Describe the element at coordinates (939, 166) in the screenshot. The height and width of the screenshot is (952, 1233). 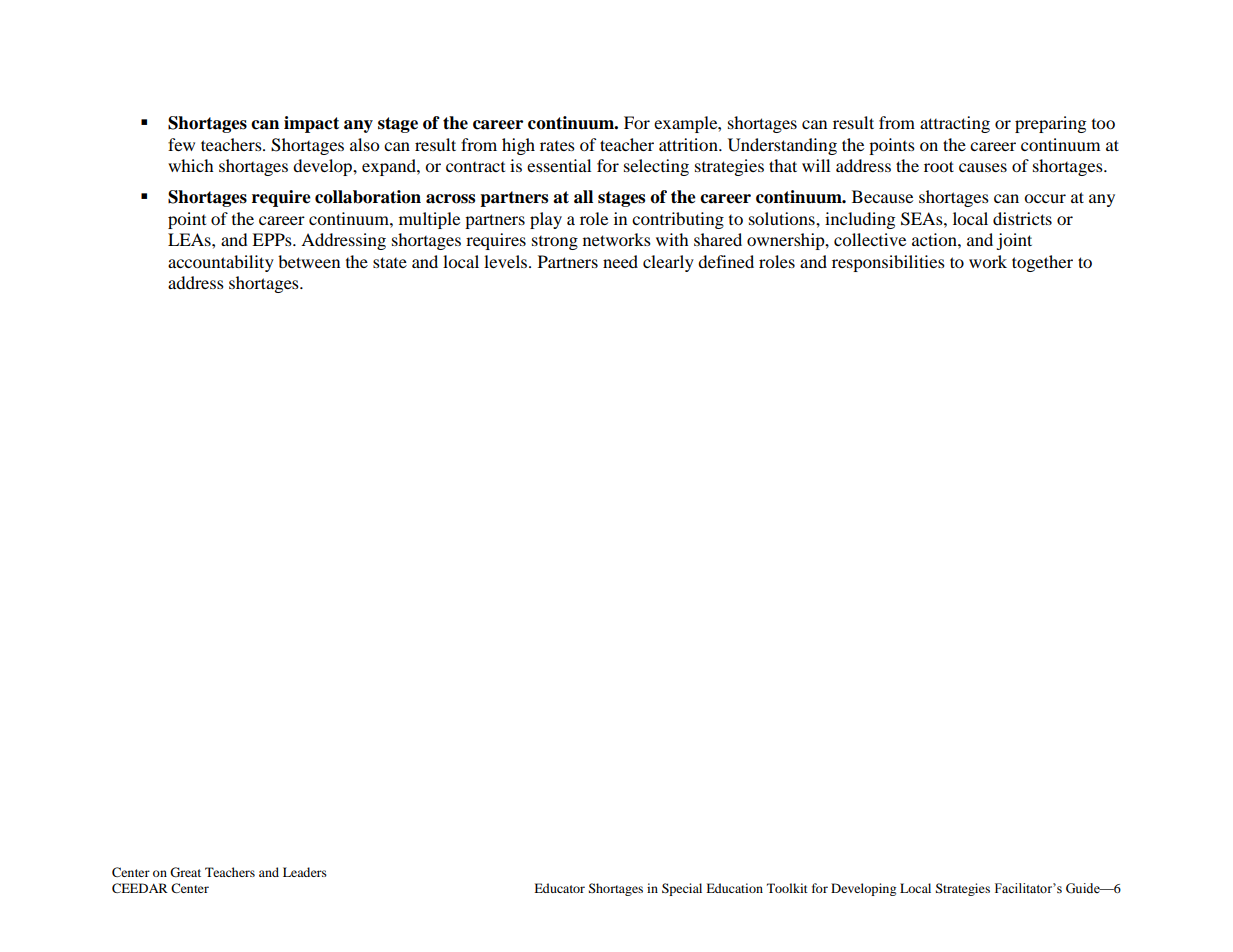
I see `root` at that location.
